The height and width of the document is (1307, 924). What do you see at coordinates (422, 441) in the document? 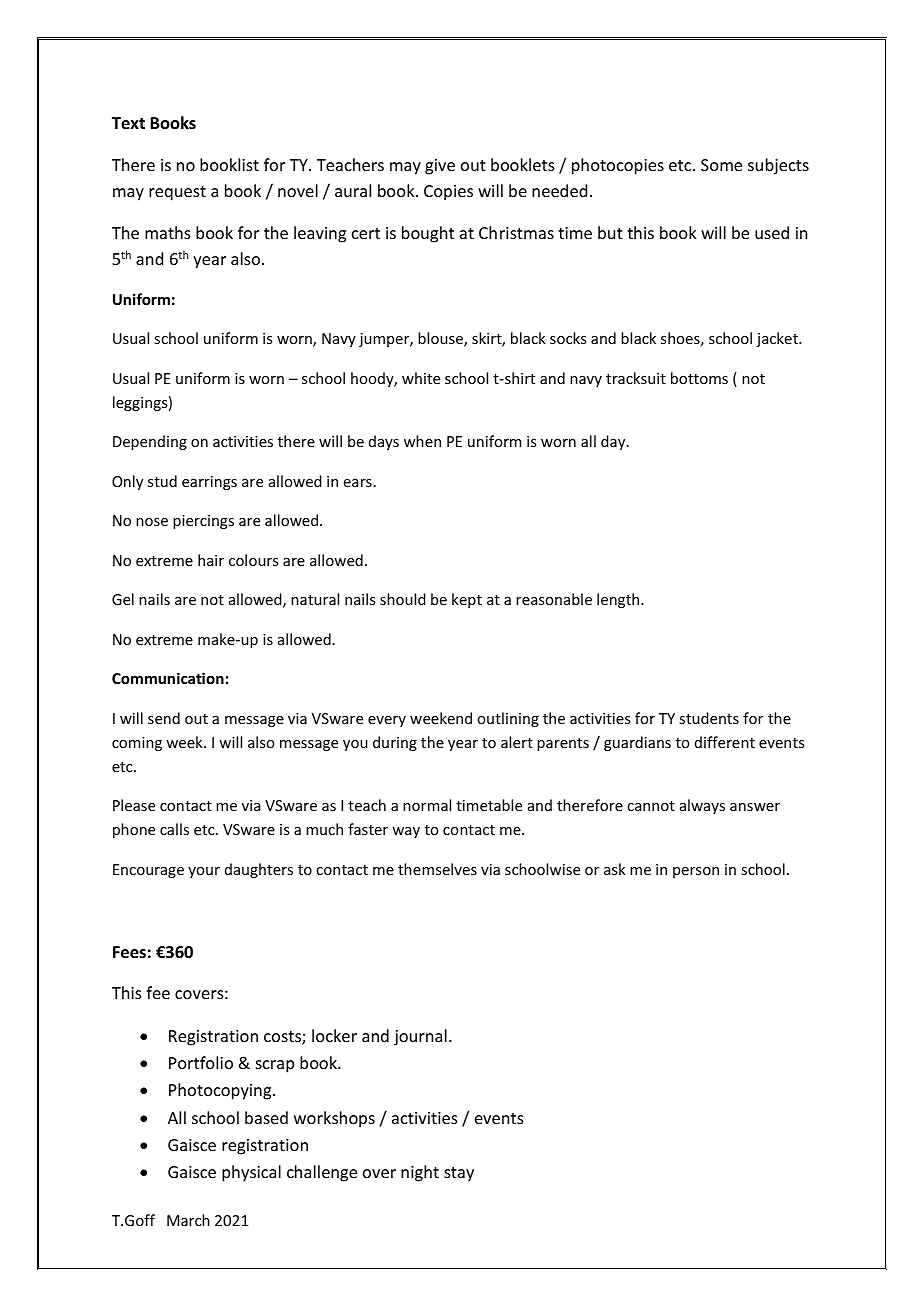
I see `when` at bounding box center [422, 441].
